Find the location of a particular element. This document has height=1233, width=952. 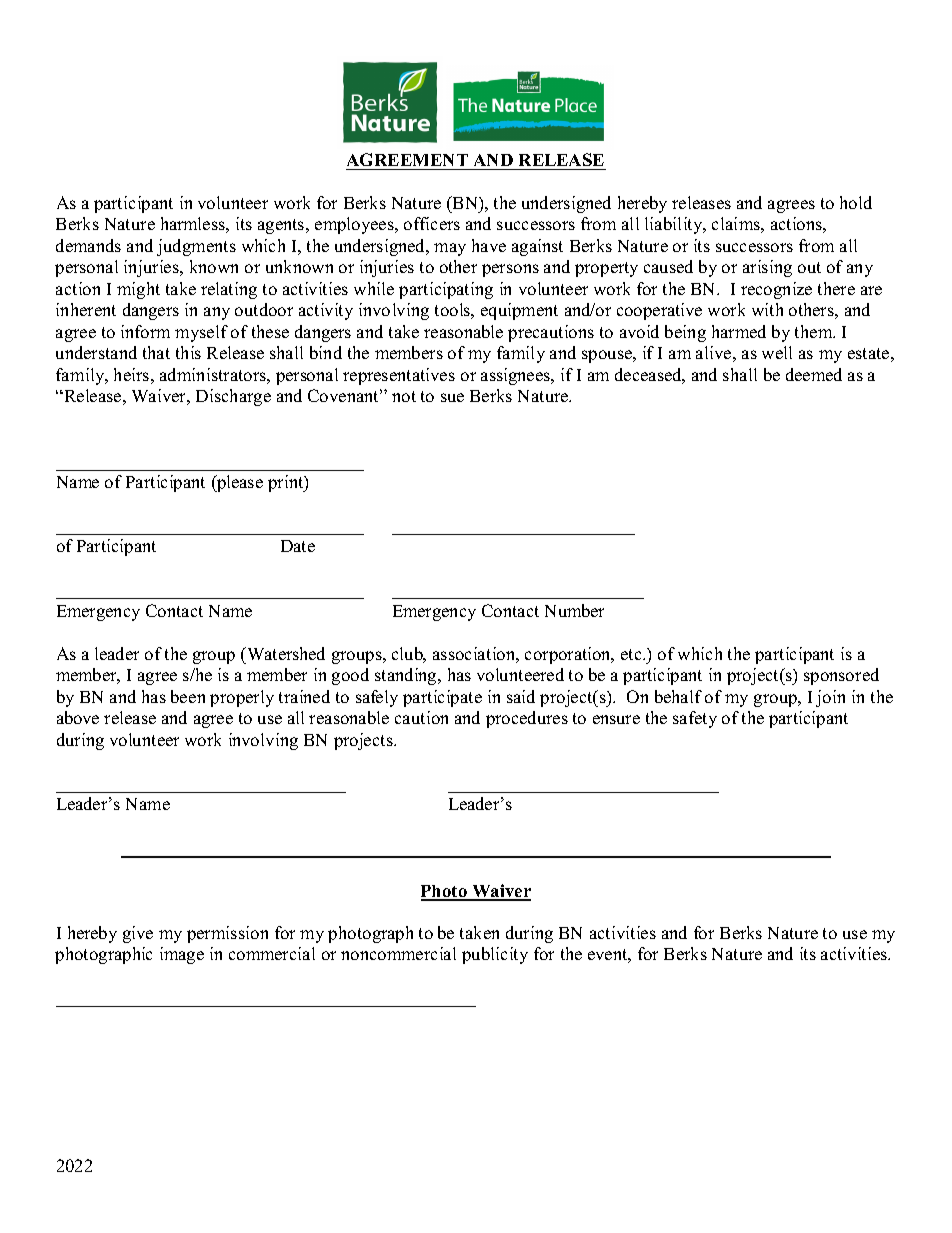

Date is located at coordinates (298, 546).
